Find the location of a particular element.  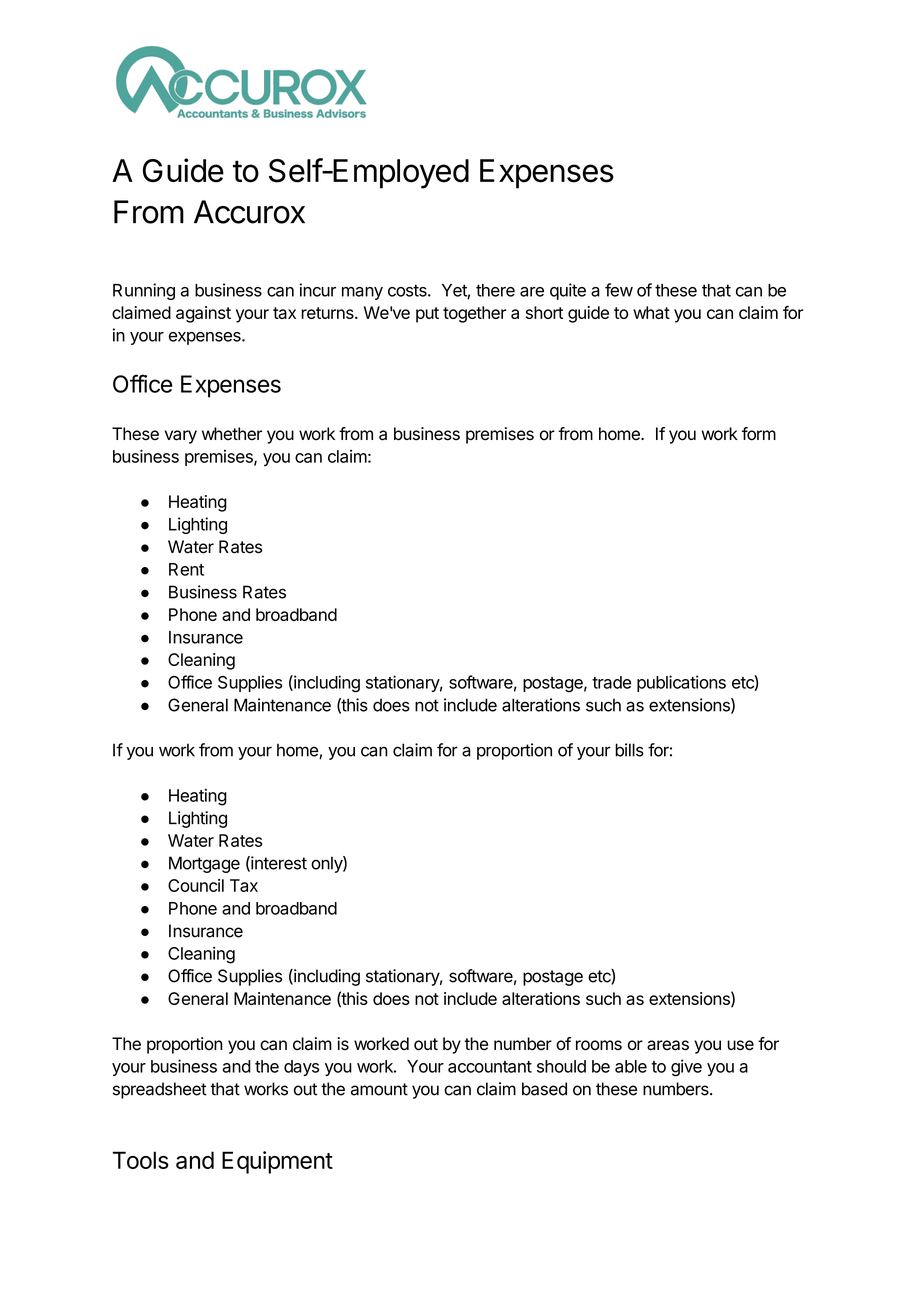

Mortgage is located at coordinates (204, 864).
